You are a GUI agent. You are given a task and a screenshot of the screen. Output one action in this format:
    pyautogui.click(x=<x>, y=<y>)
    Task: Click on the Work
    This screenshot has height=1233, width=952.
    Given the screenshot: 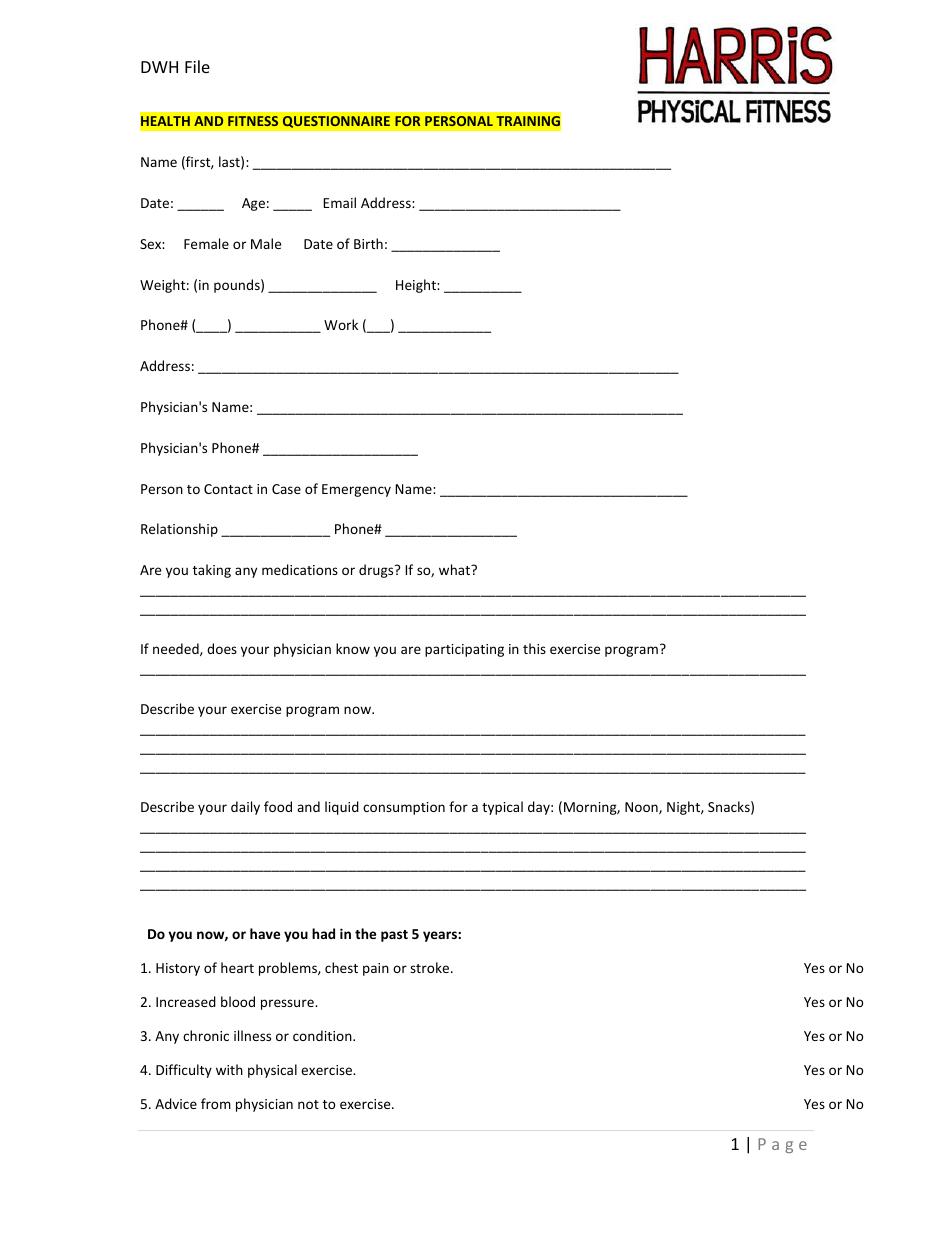 What is the action you would take?
    pyautogui.click(x=341, y=324)
